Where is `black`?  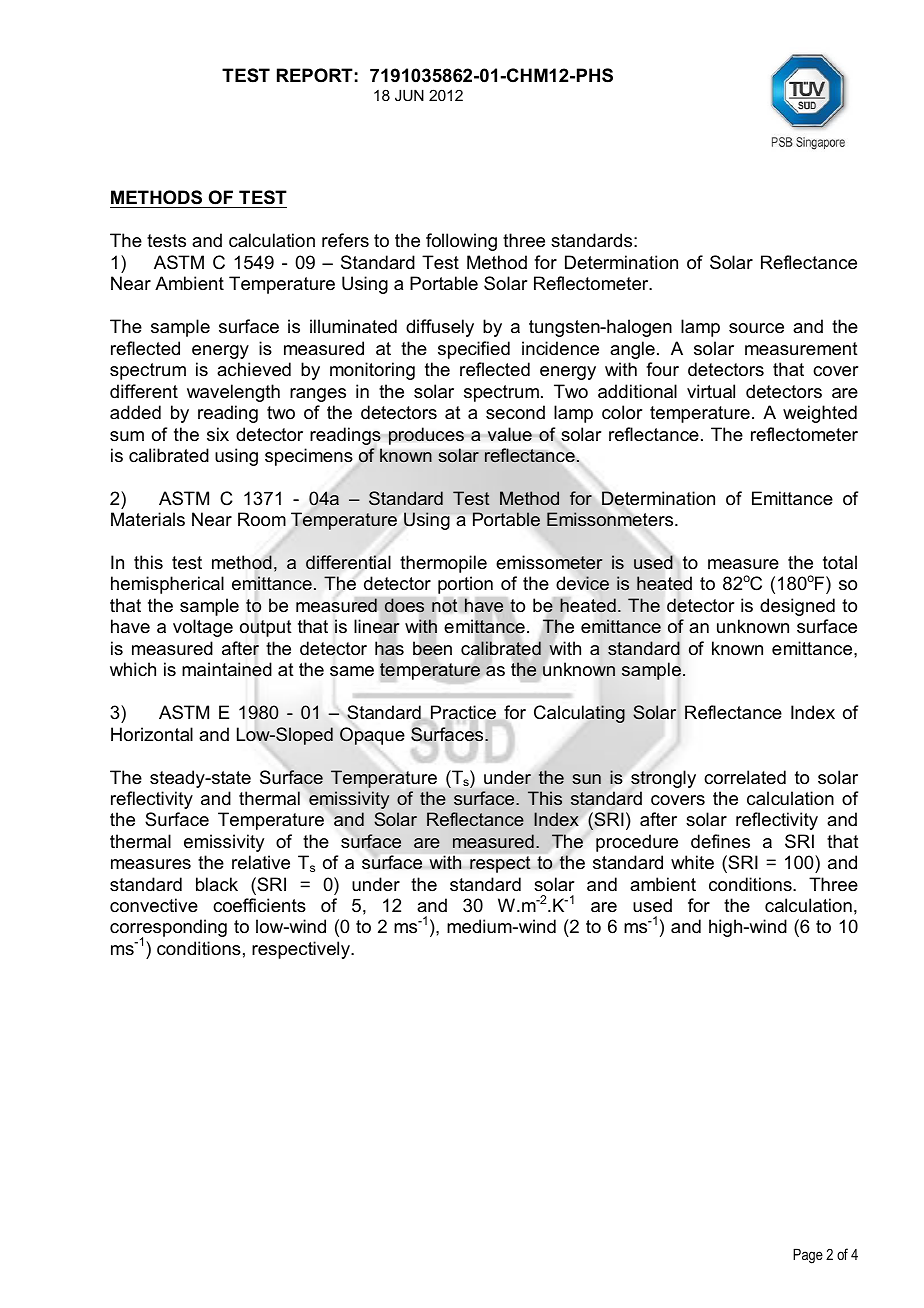
black is located at coordinates (217, 884).
